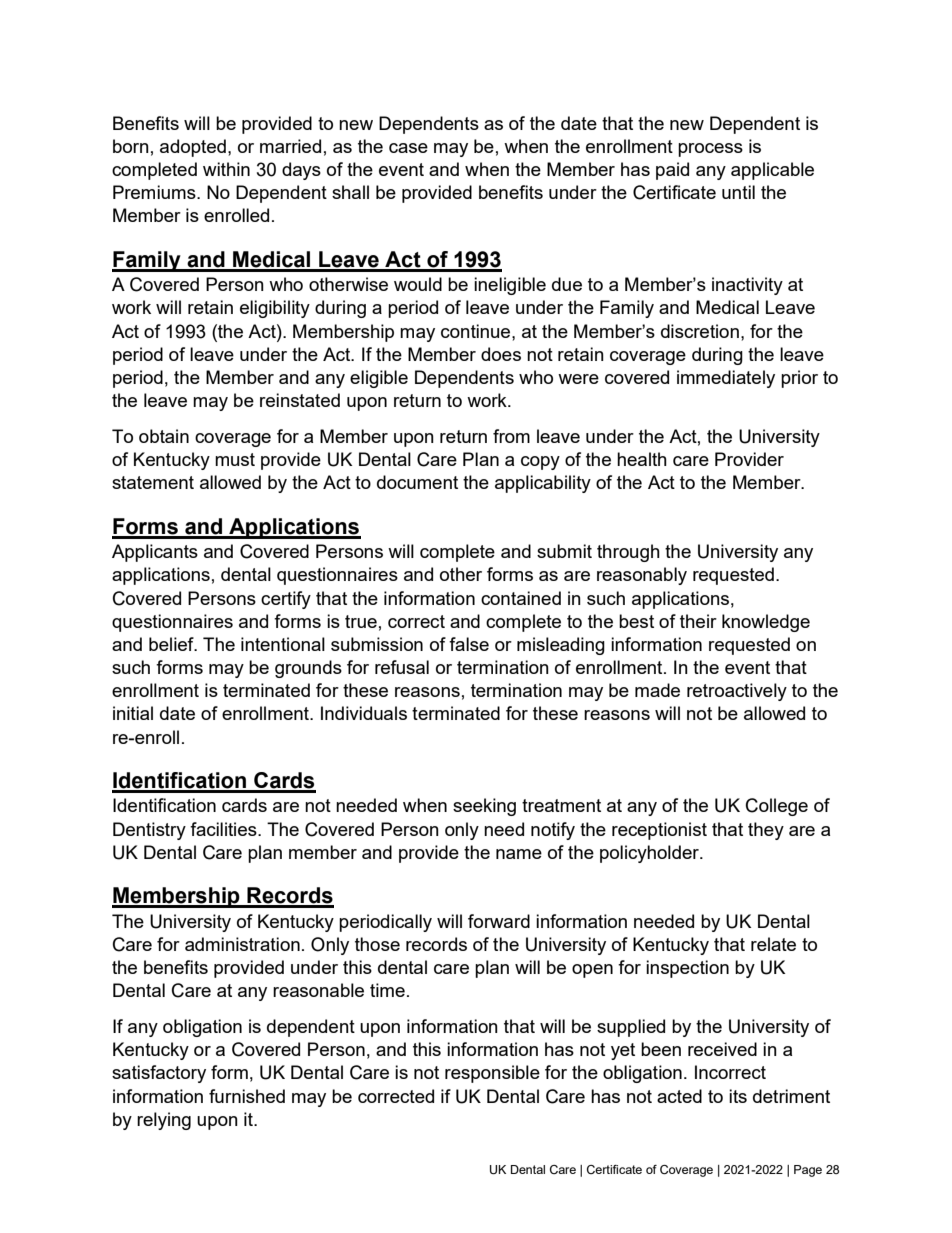 This page has width=952, height=1233. What do you see at coordinates (679, 1096) in the page?
I see `acted` at bounding box center [679, 1096].
